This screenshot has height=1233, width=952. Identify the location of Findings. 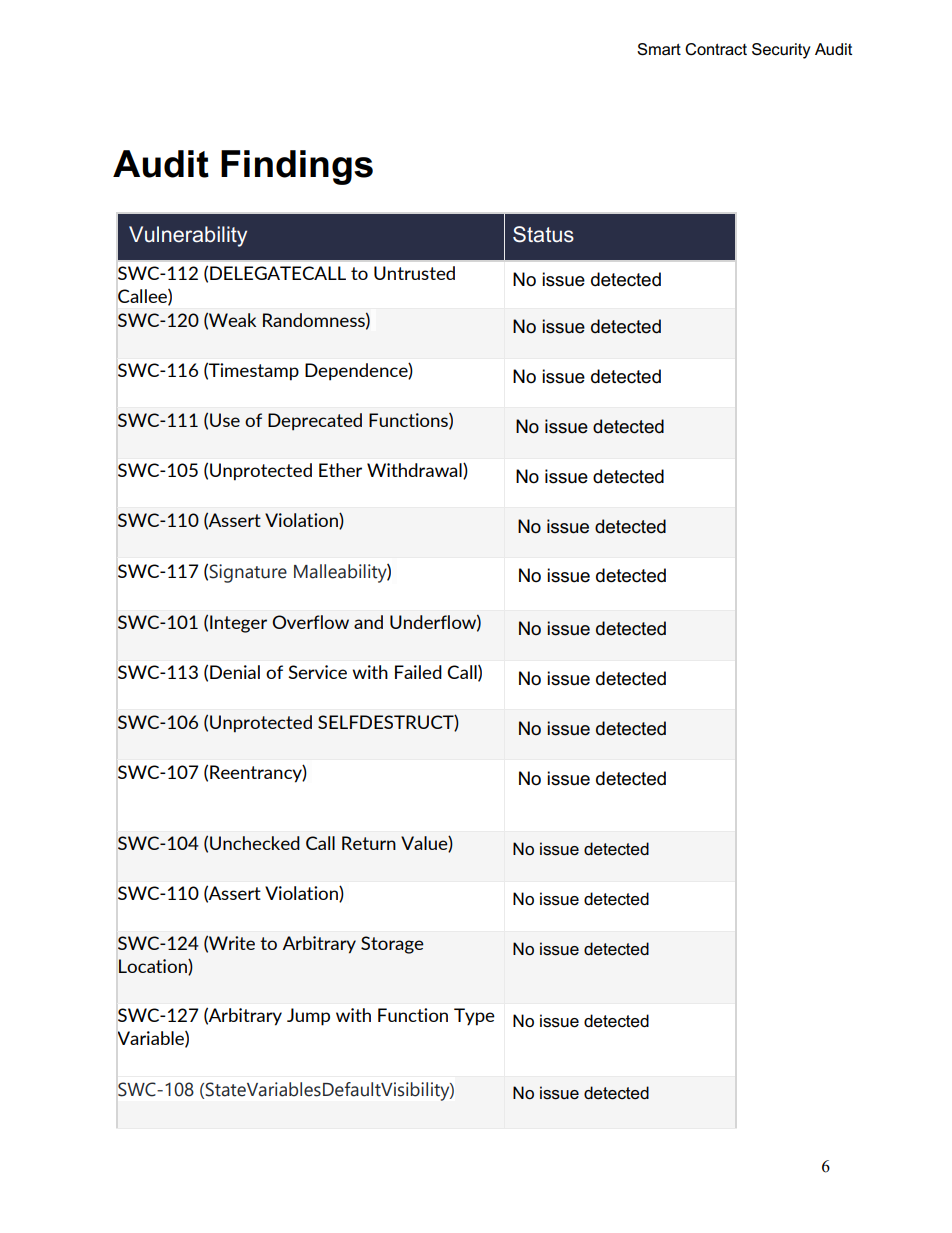
(297, 167).
